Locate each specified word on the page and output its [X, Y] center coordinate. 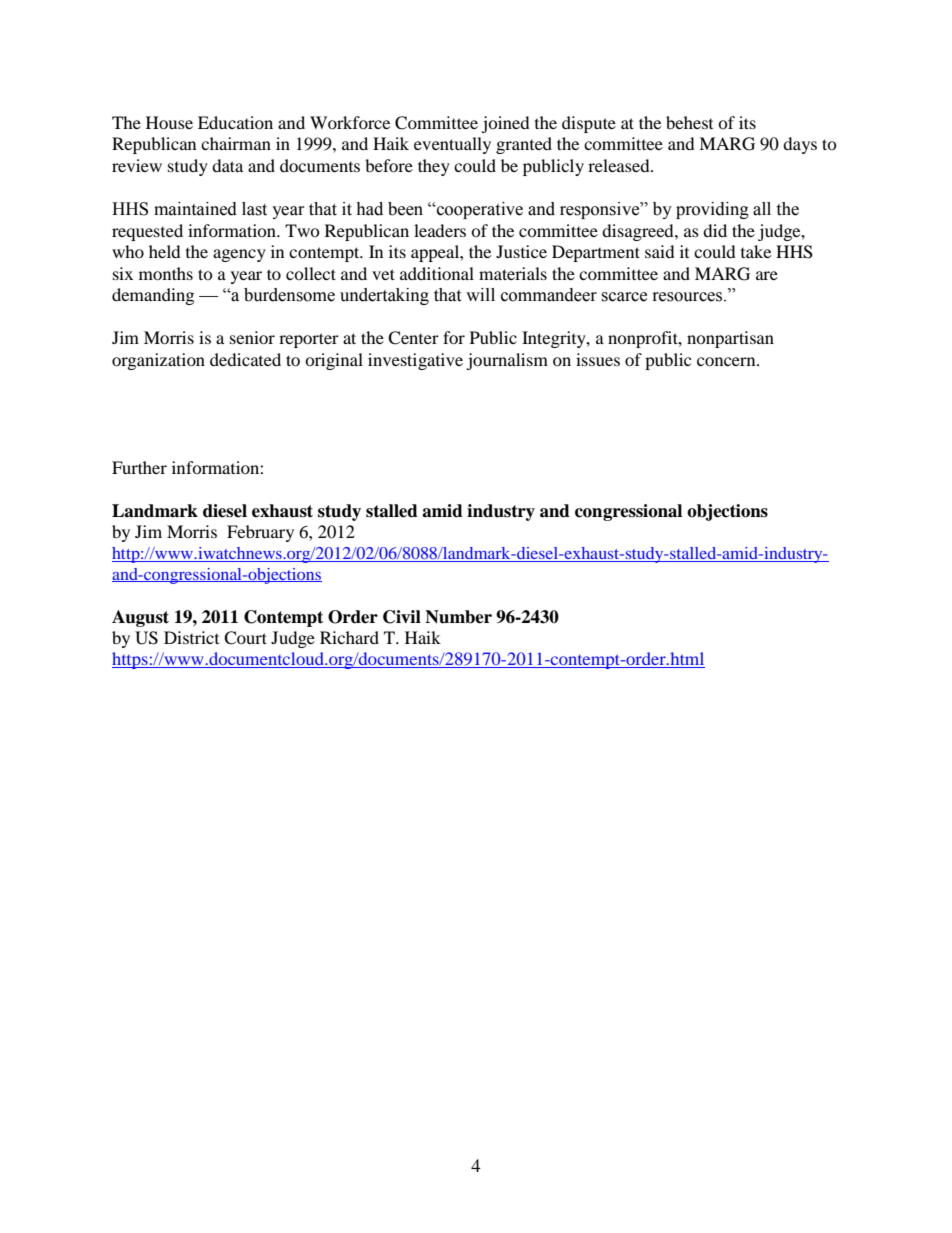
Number [458, 617]
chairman [236, 143]
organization [158, 361]
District [191, 637]
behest [689, 122]
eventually [452, 145]
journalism [507, 361]
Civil [402, 617]
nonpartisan [730, 339]
